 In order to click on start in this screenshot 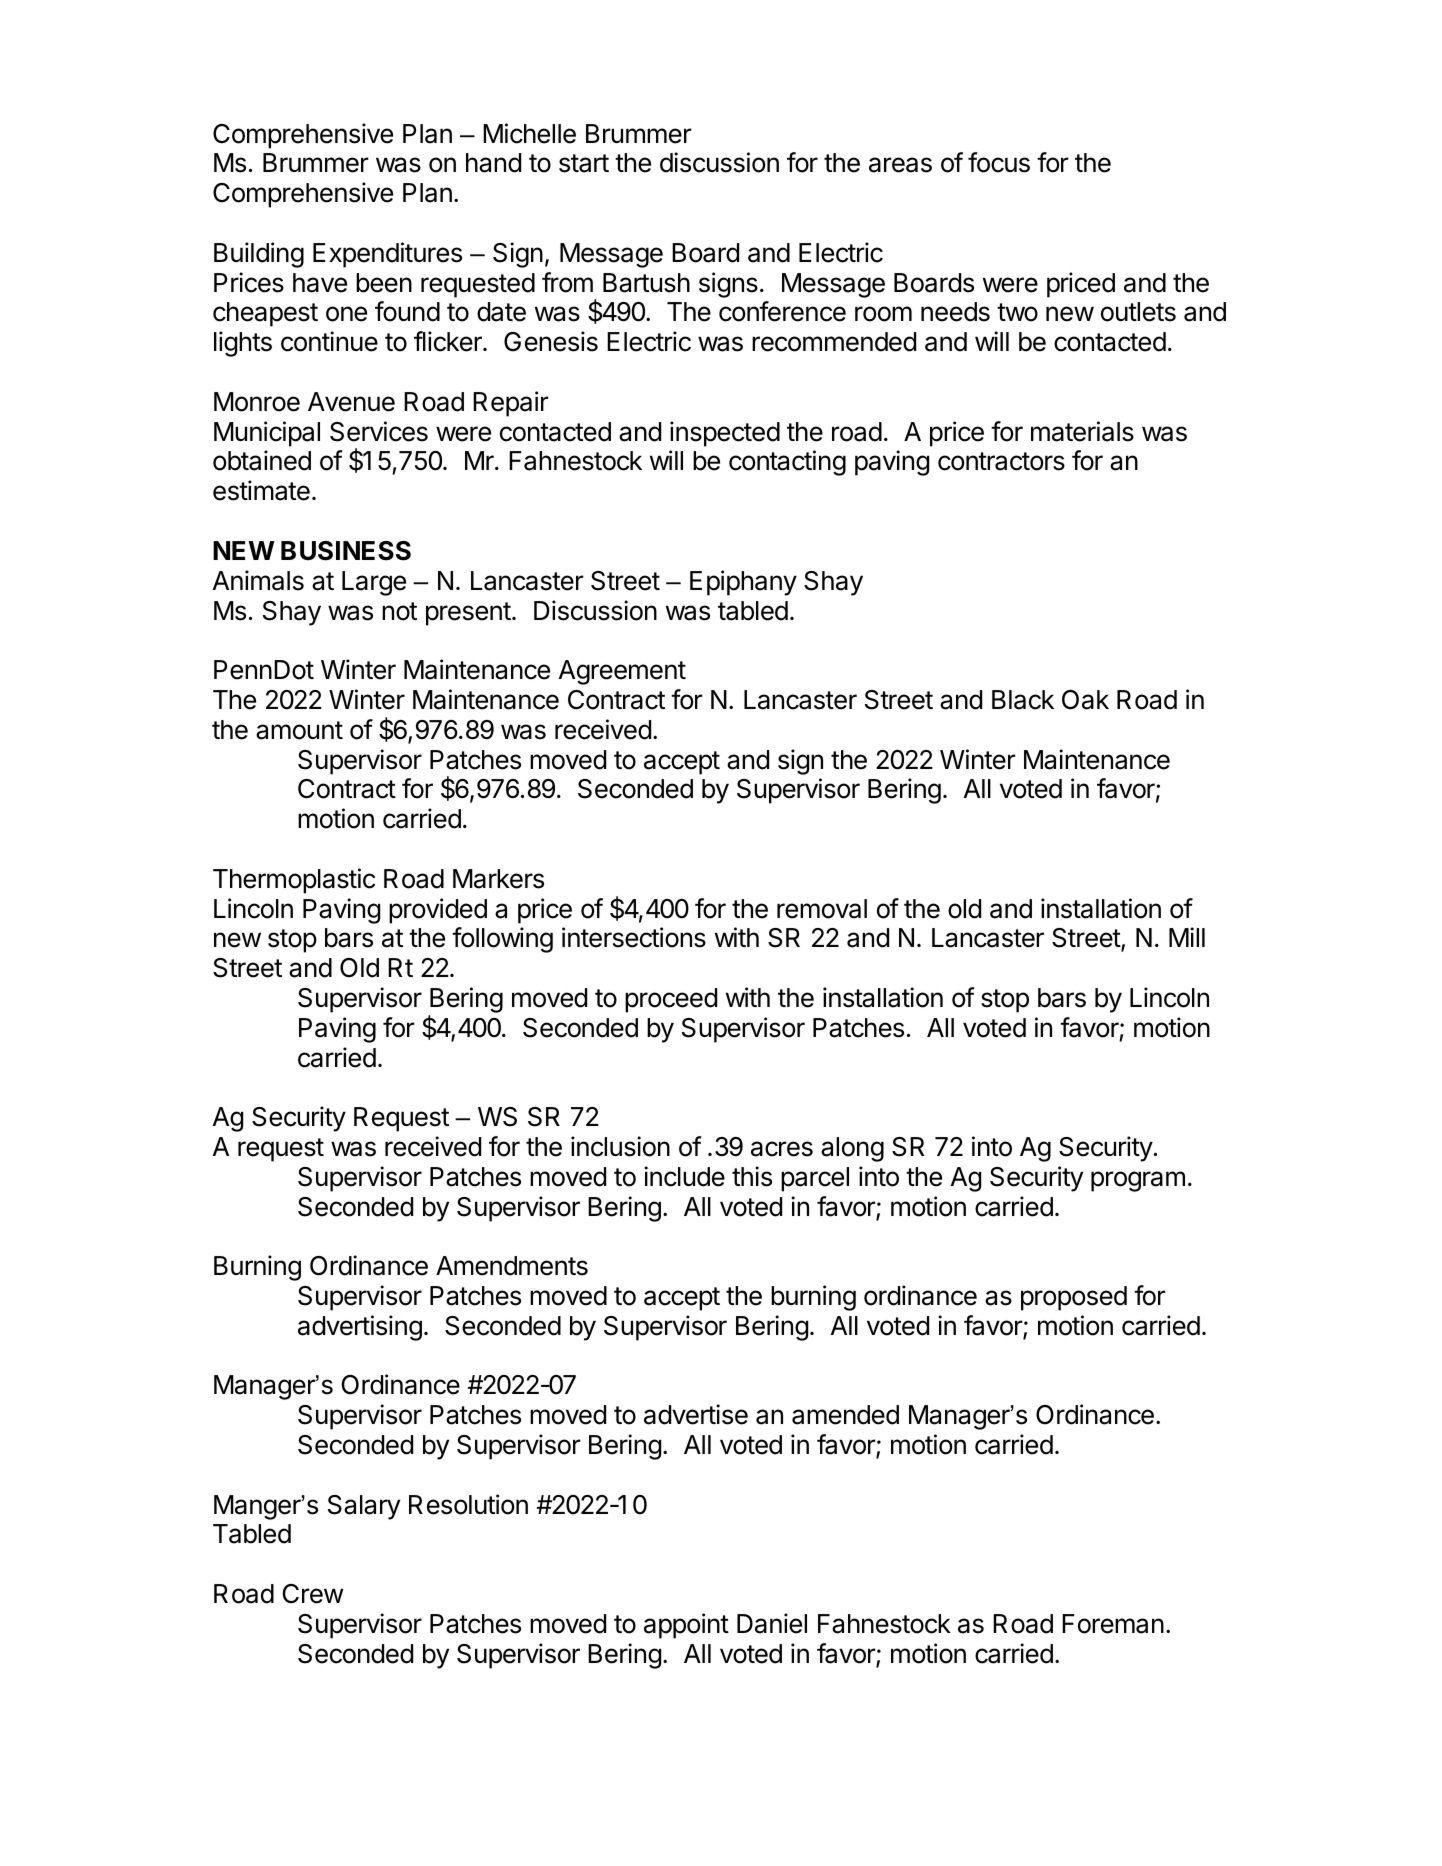, I will do `click(584, 163)`.
